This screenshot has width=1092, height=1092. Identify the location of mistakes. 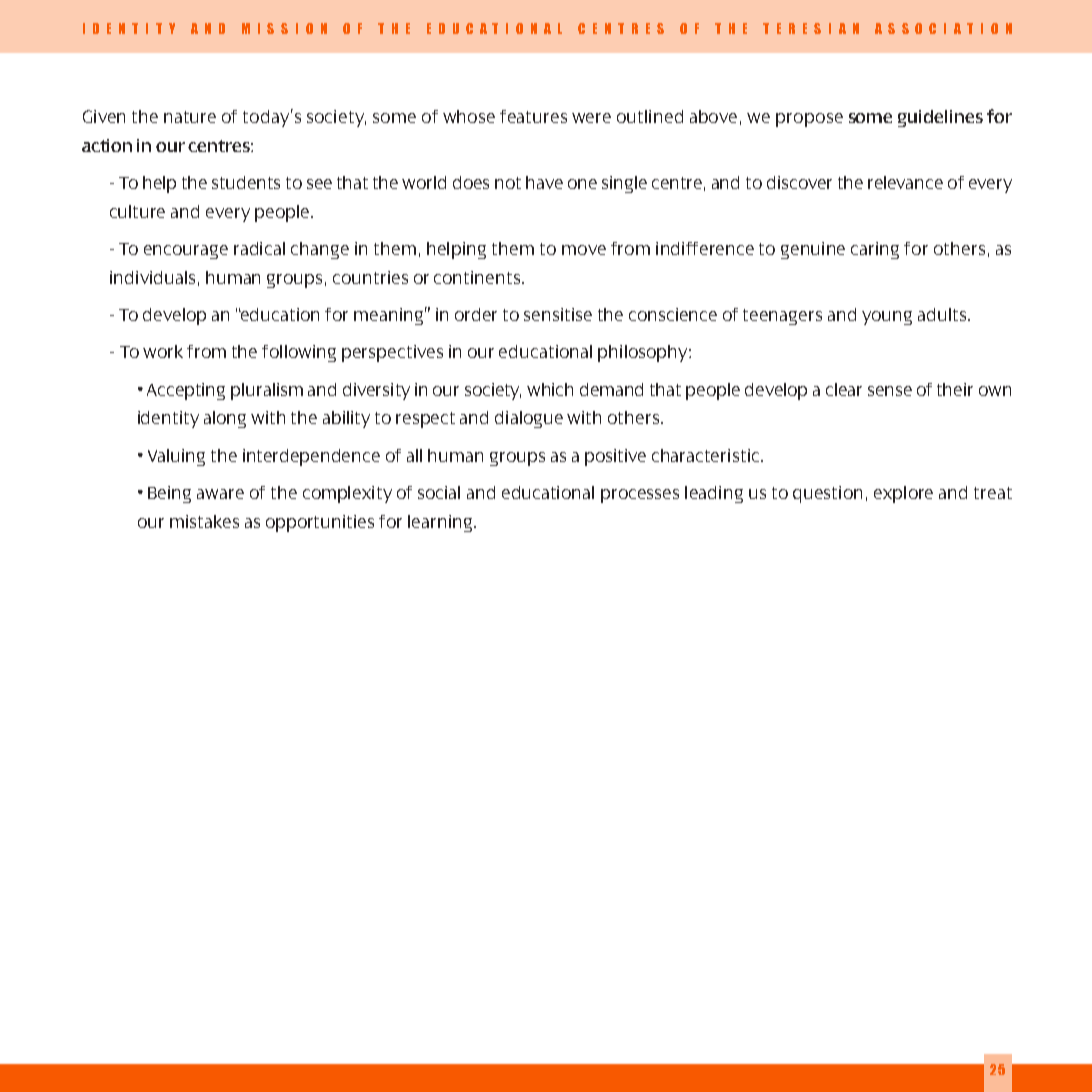
(204, 521).
